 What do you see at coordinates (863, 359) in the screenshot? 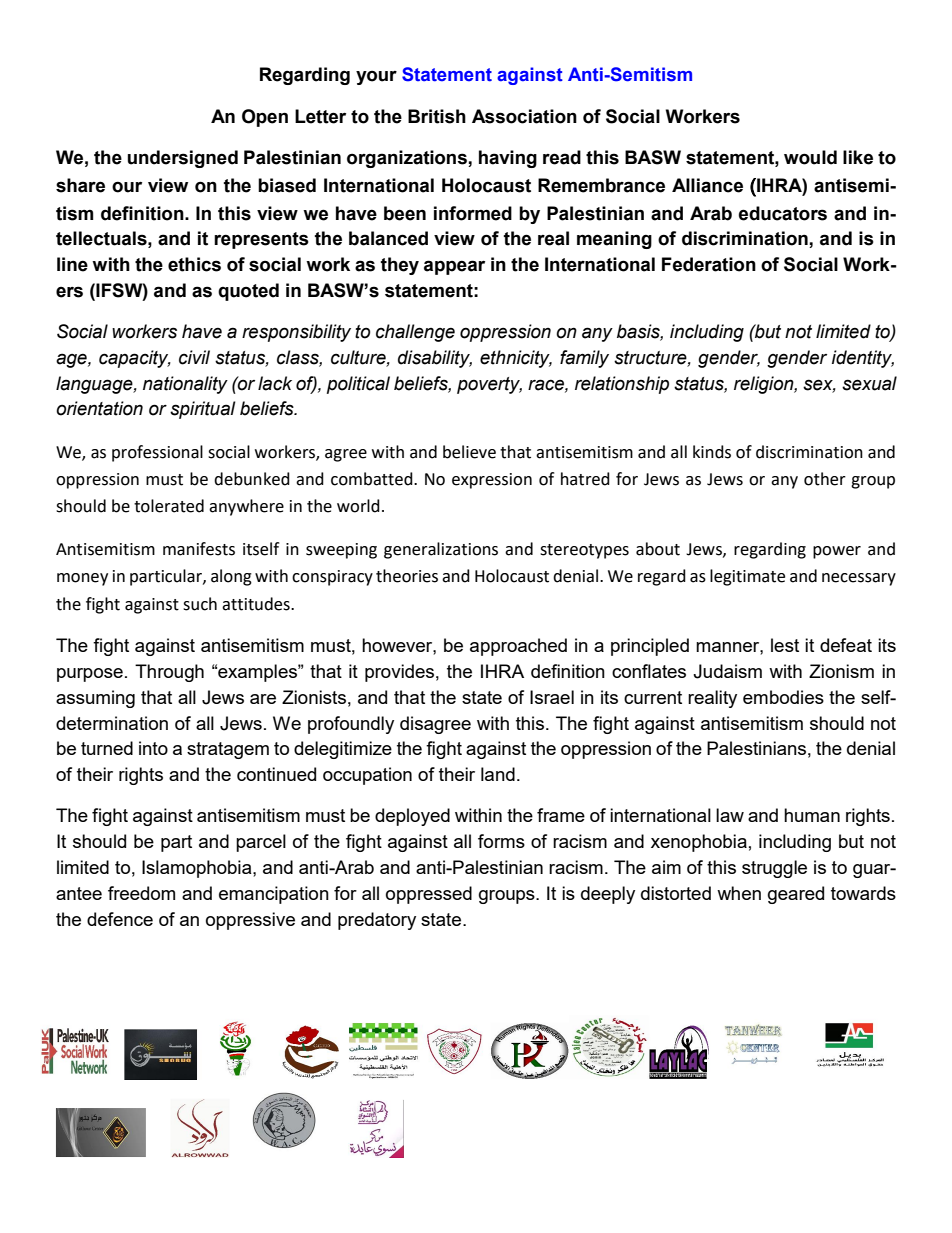
I see `identity` at bounding box center [863, 359].
